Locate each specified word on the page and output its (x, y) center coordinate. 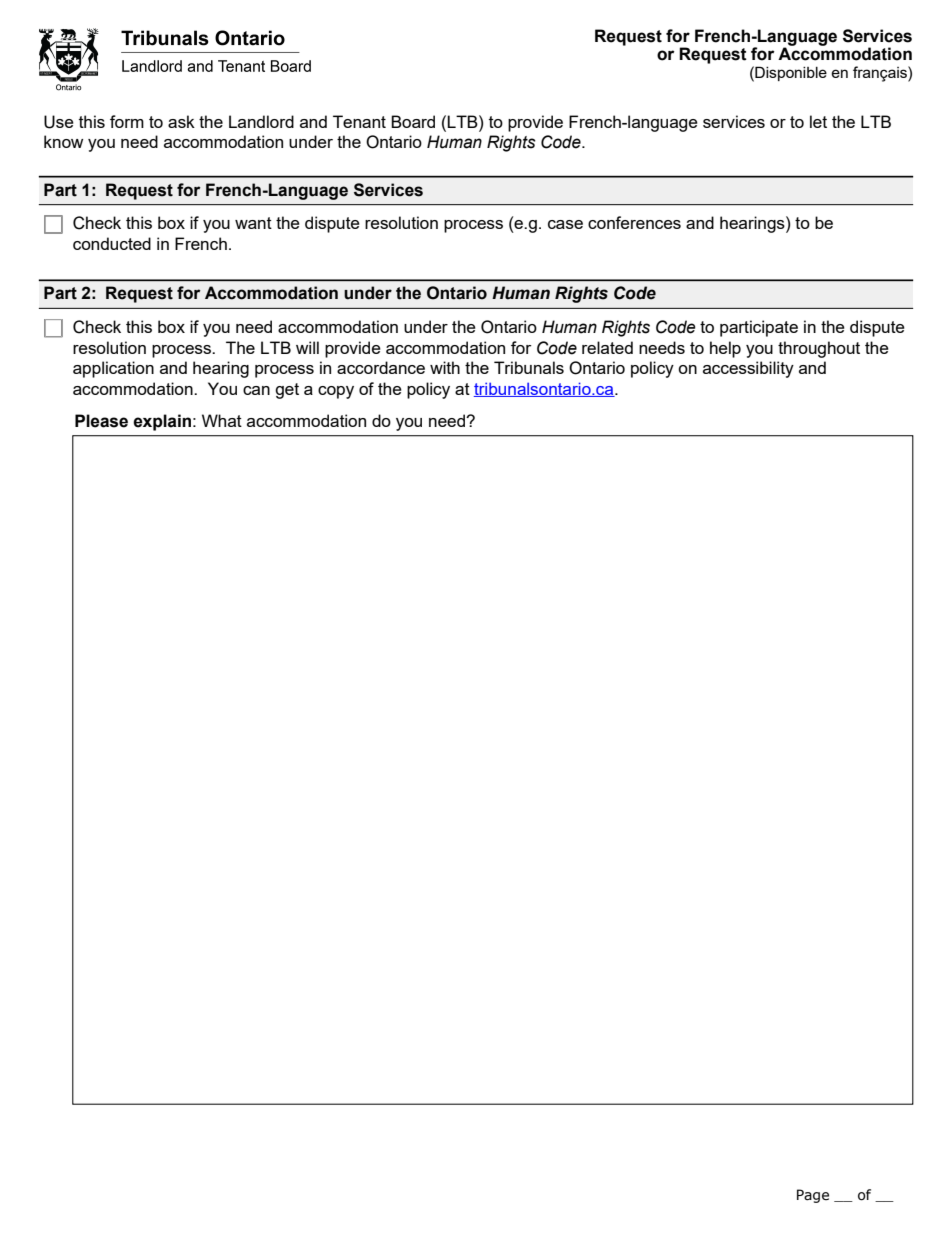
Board (413, 121)
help (725, 349)
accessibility (748, 369)
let (818, 121)
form (127, 121)
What (222, 420)
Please (101, 421)
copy (336, 392)
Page (813, 1196)
